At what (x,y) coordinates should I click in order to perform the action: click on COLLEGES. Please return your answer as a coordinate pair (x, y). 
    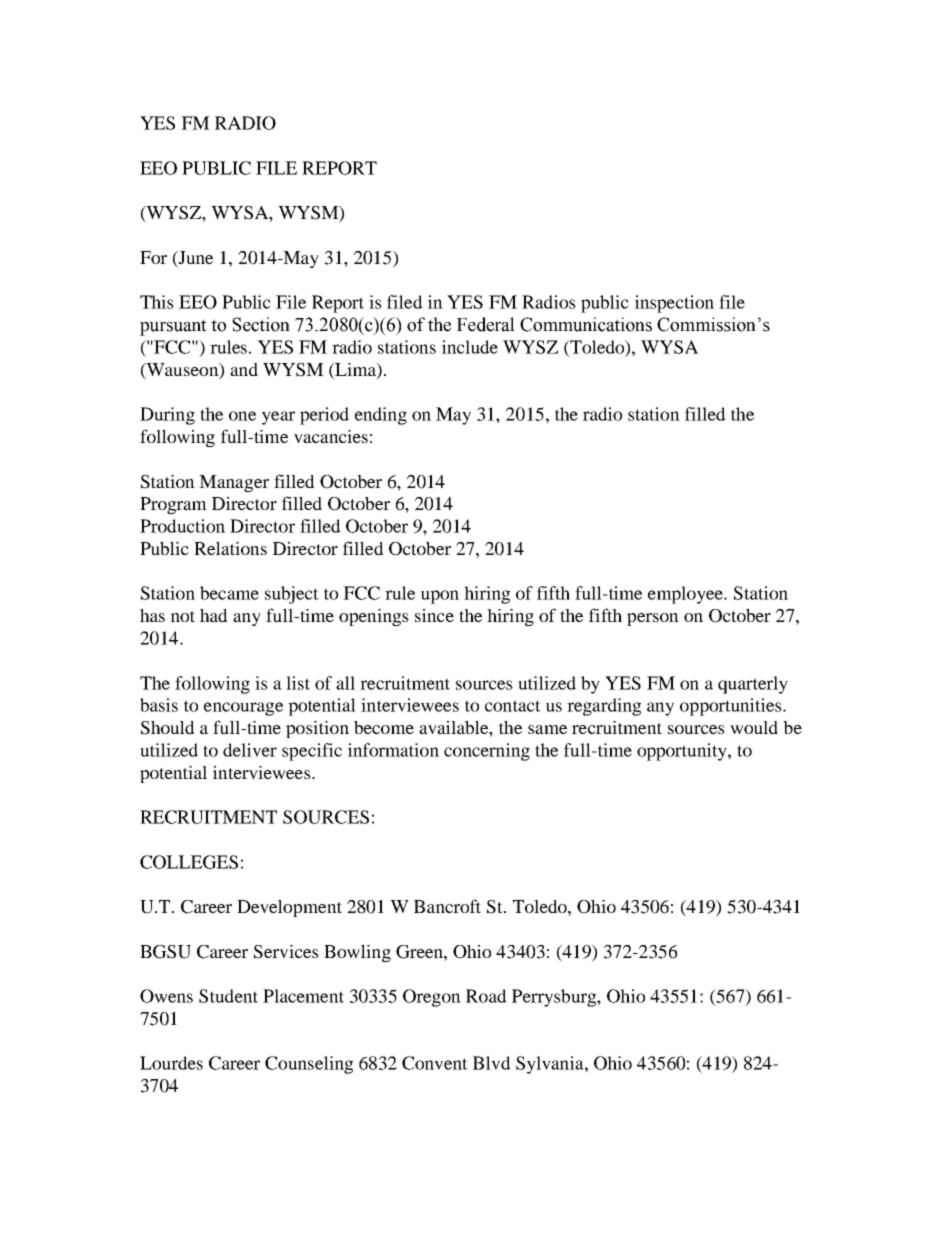
    Looking at the image, I should click on (189, 862).
